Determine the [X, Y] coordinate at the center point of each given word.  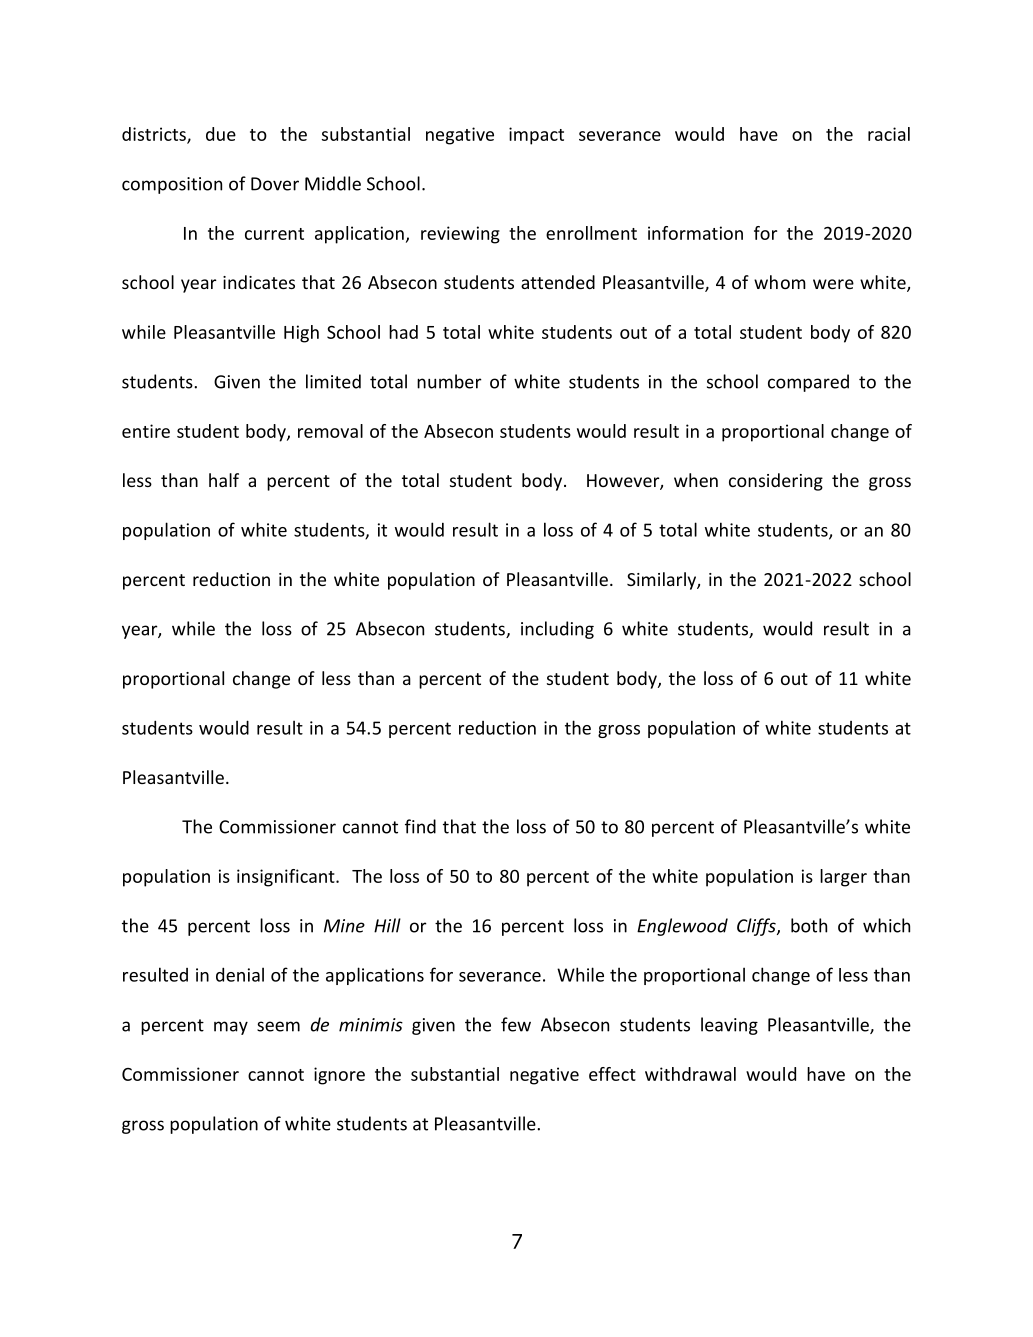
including [557, 630]
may [231, 1028]
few [516, 1024]
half [224, 480]
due [221, 134]
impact [536, 136]
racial [889, 134]
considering [776, 482]
